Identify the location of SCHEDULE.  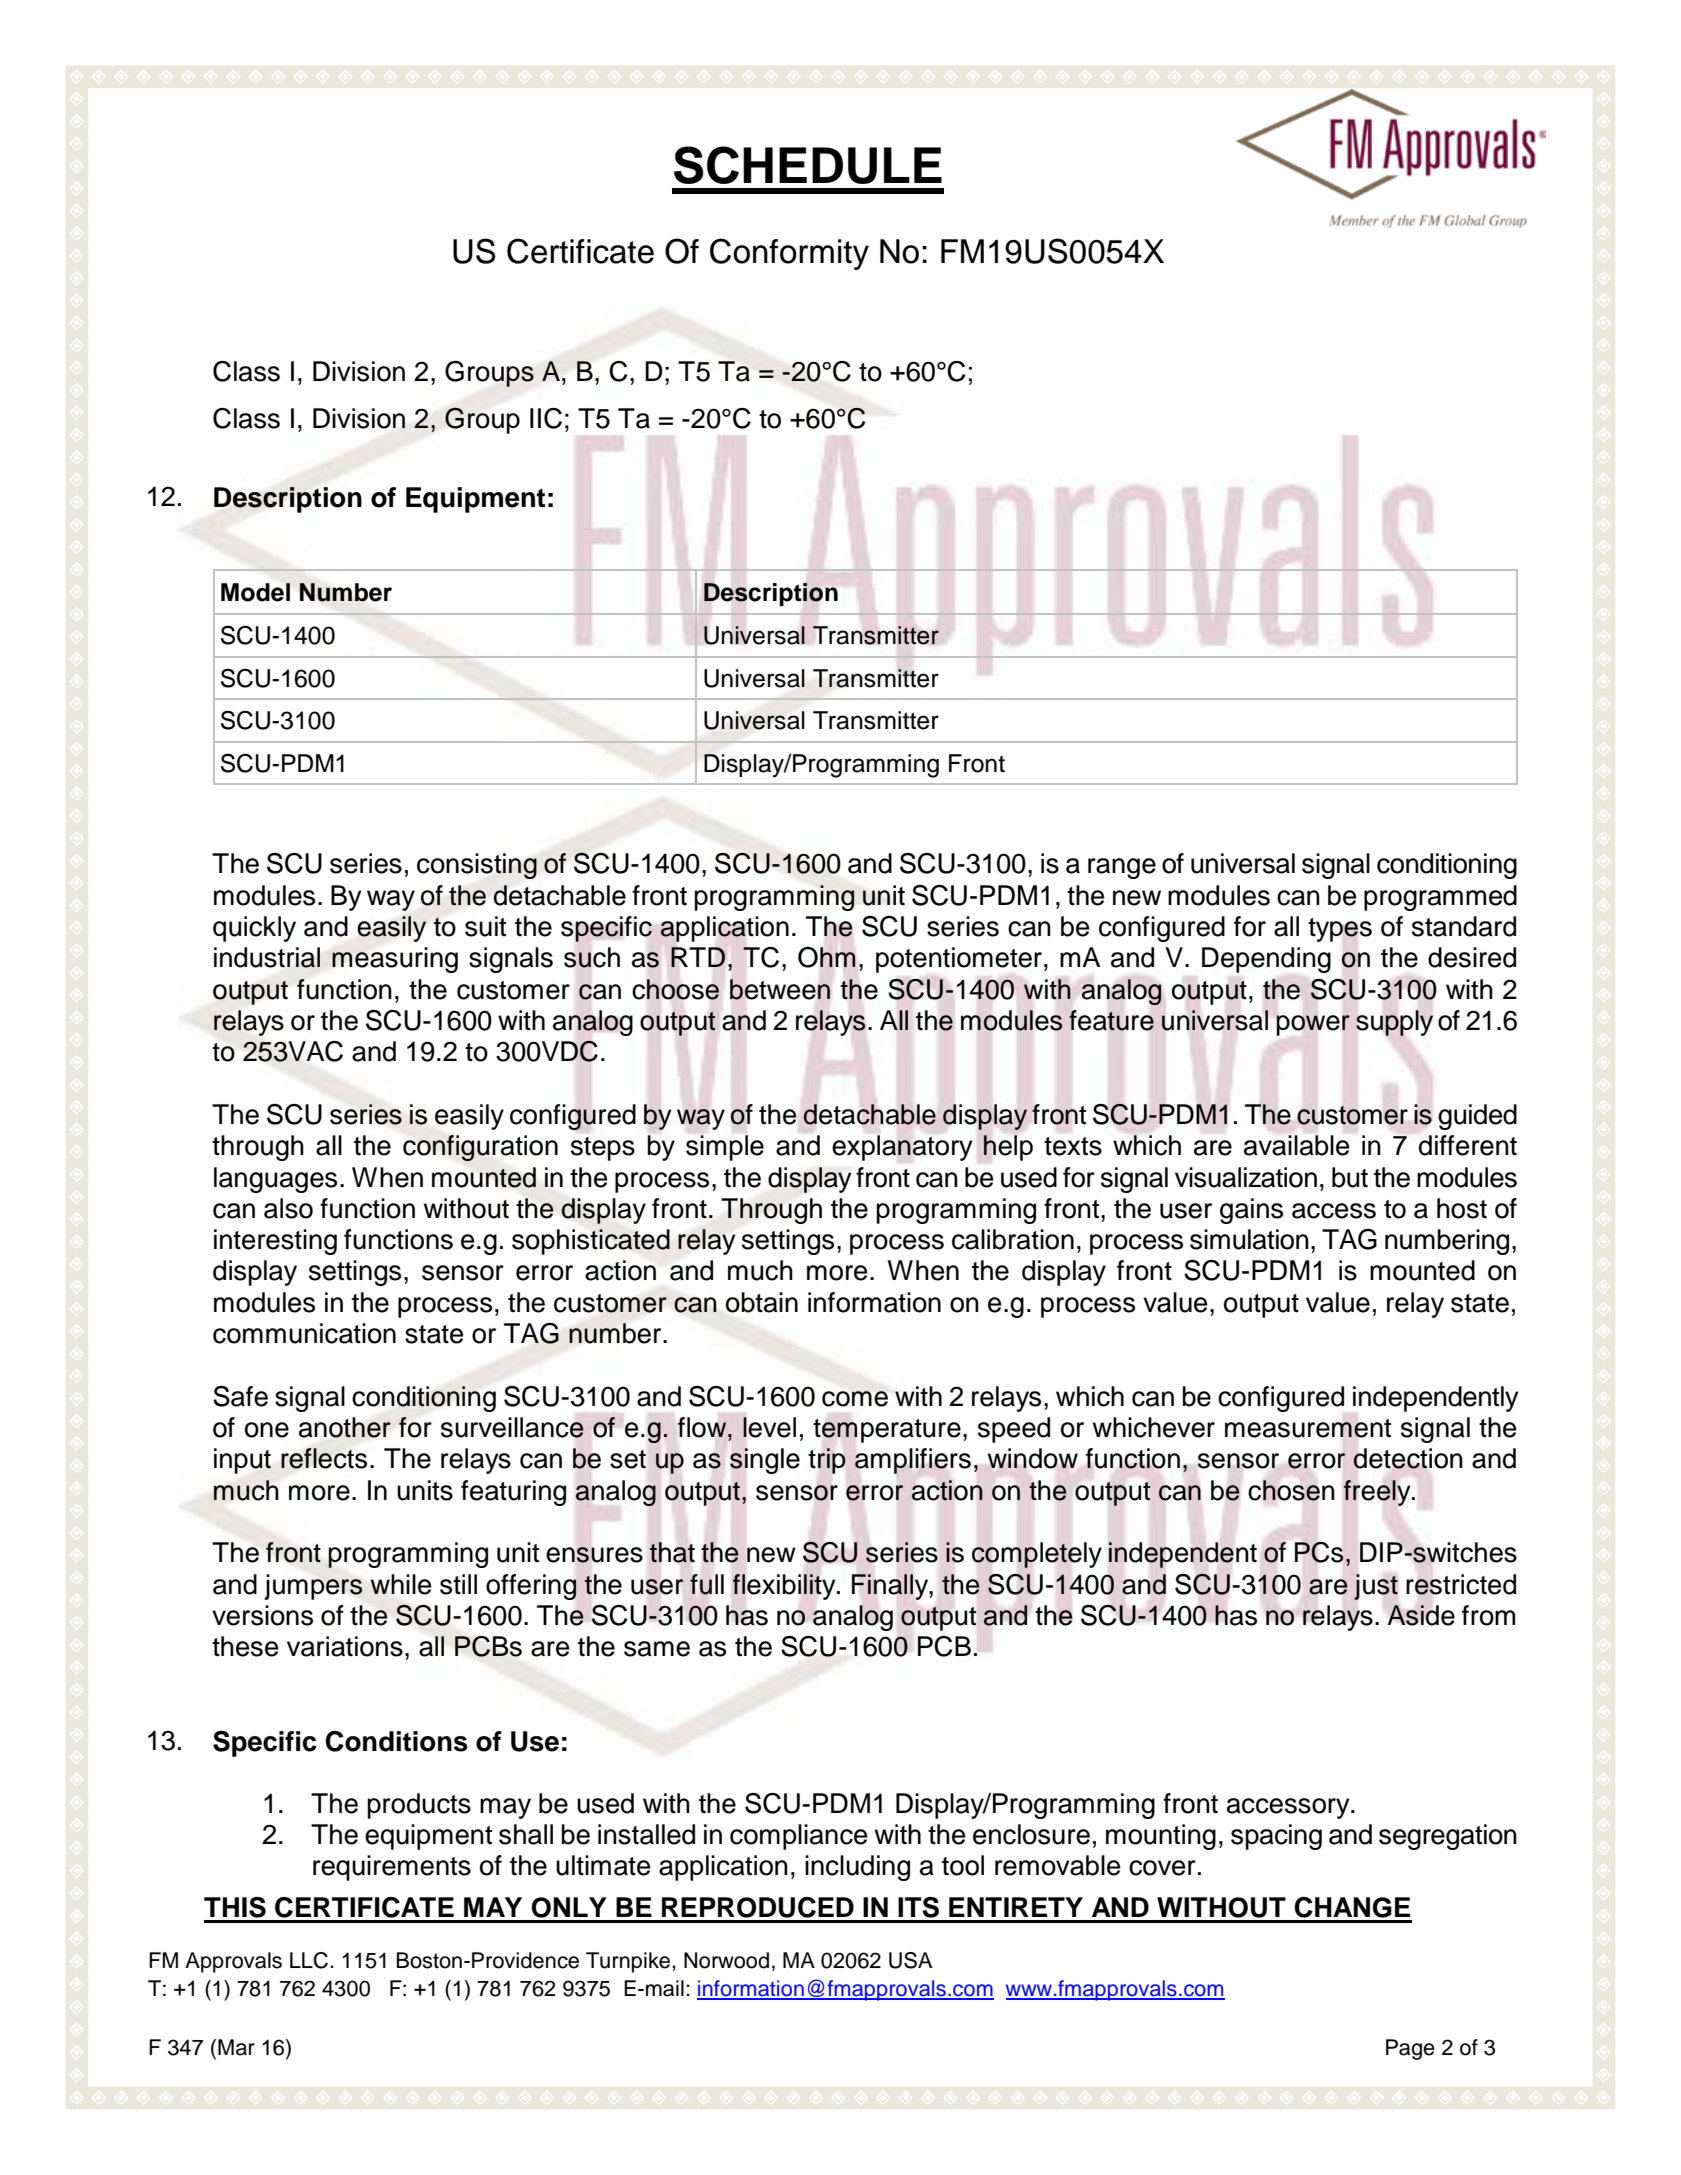
(808, 165).
